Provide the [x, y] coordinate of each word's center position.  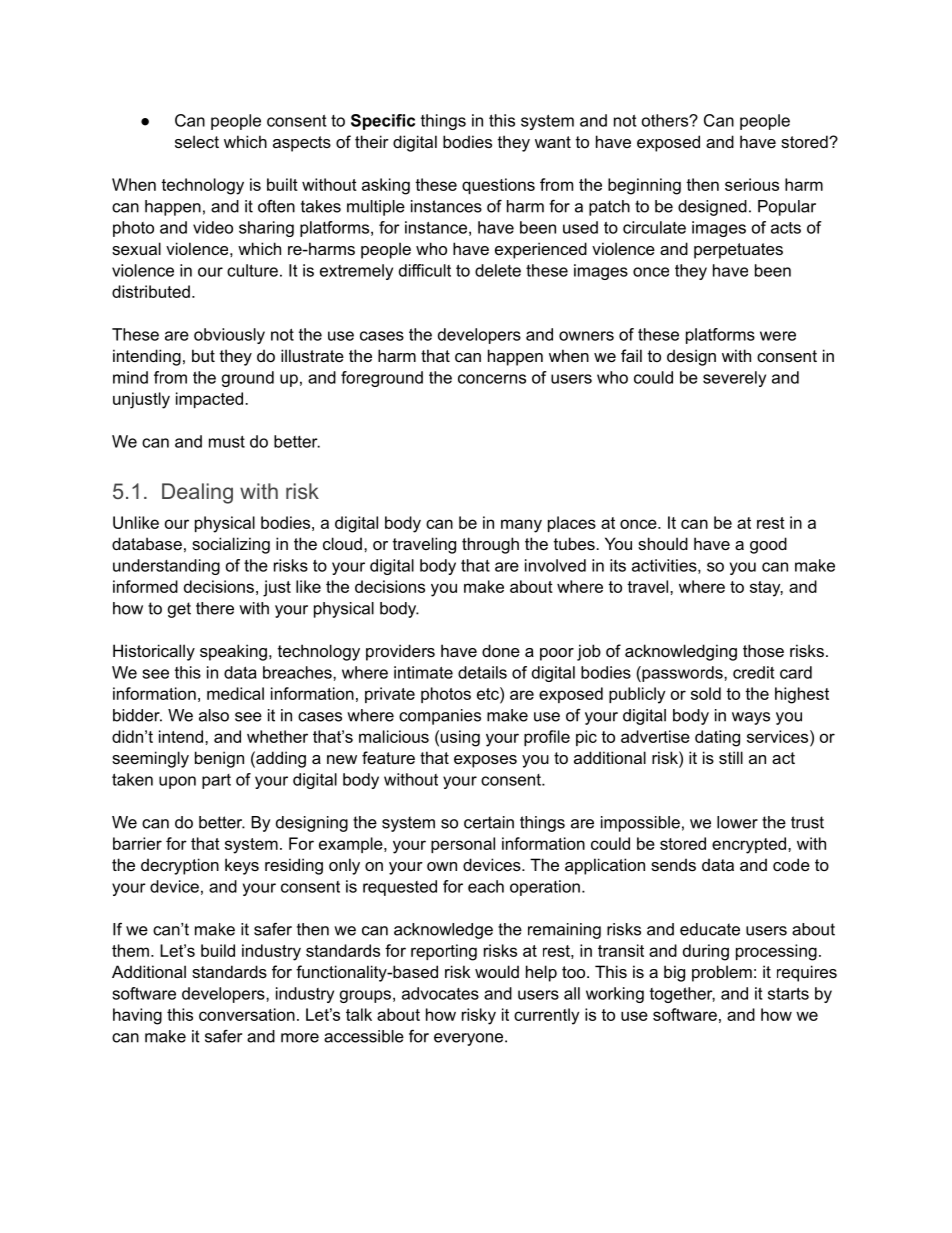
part [216, 781]
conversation [247, 1014]
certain [489, 822]
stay [766, 589]
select [197, 141]
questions [498, 186]
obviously [229, 336]
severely [734, 379]
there [215, 608]
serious [752, 184]
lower [737, 822]
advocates [440, 993]
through [490, 545]
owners [586, 336]
